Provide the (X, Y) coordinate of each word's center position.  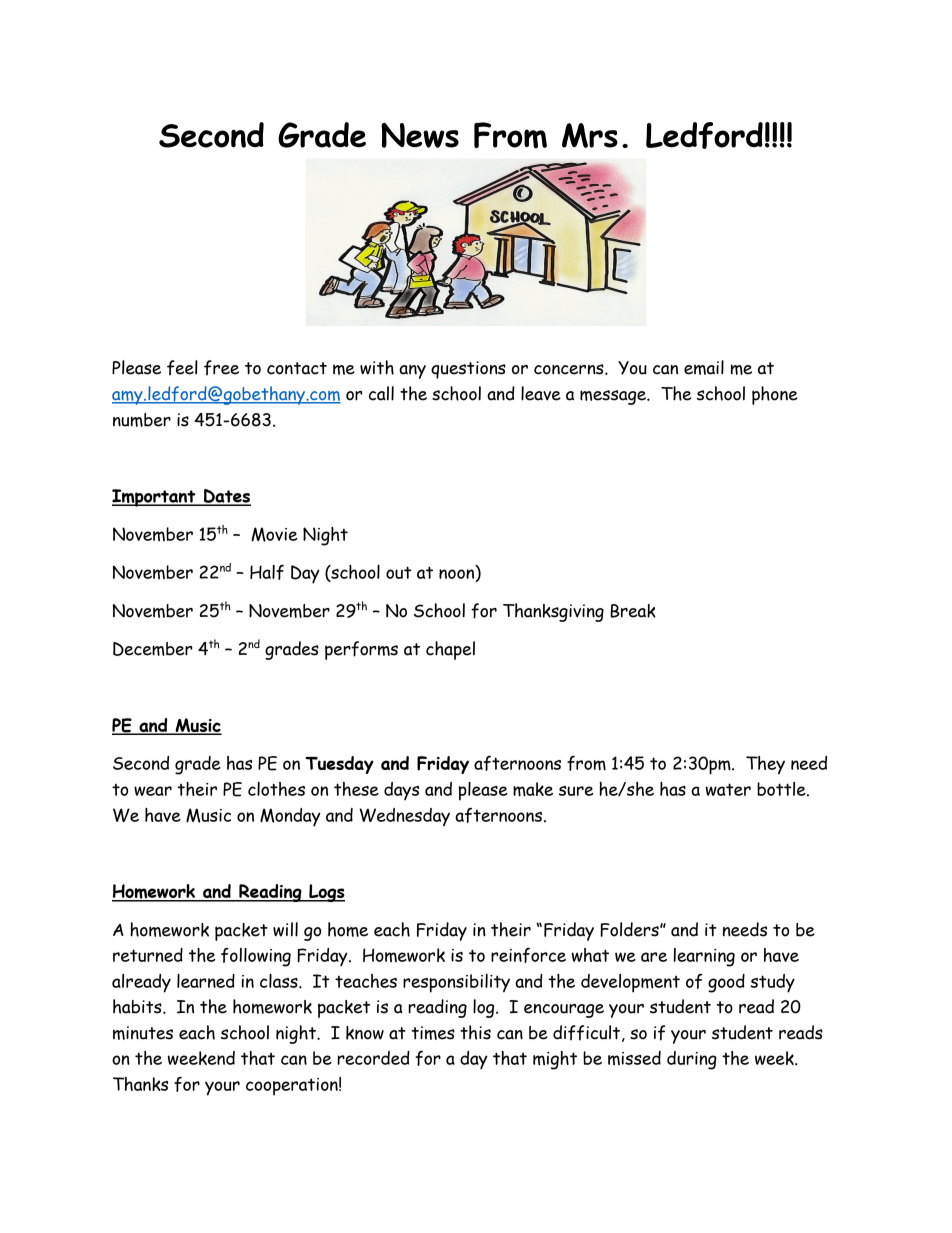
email (704, 367)
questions (468, 370)
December (153, 649)
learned (206, 981)
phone (775, 395)
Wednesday (404, 817)
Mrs (590, 135)
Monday (290, 817)
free (221, 367)
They (765, 765)
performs (361, 650)
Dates (226, 497)
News (420, 135)
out (399, 572)
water (728, 789)
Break (633, 611)
